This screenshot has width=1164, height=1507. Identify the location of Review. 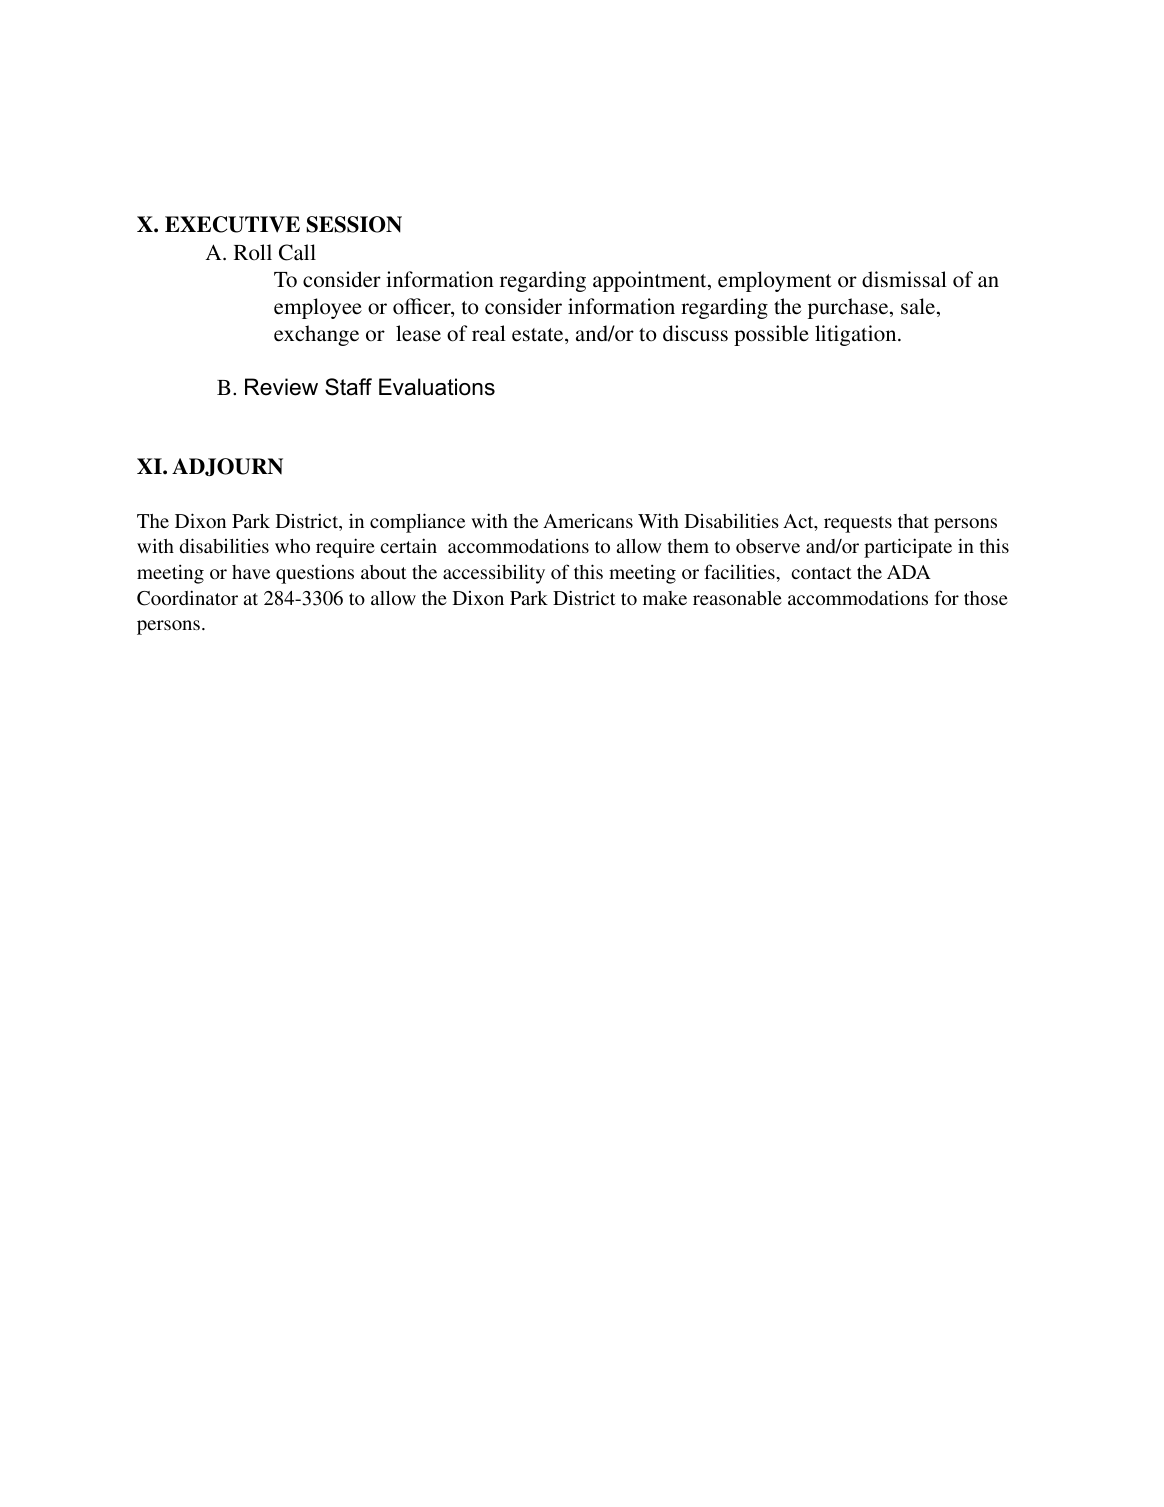
(281, 387).
